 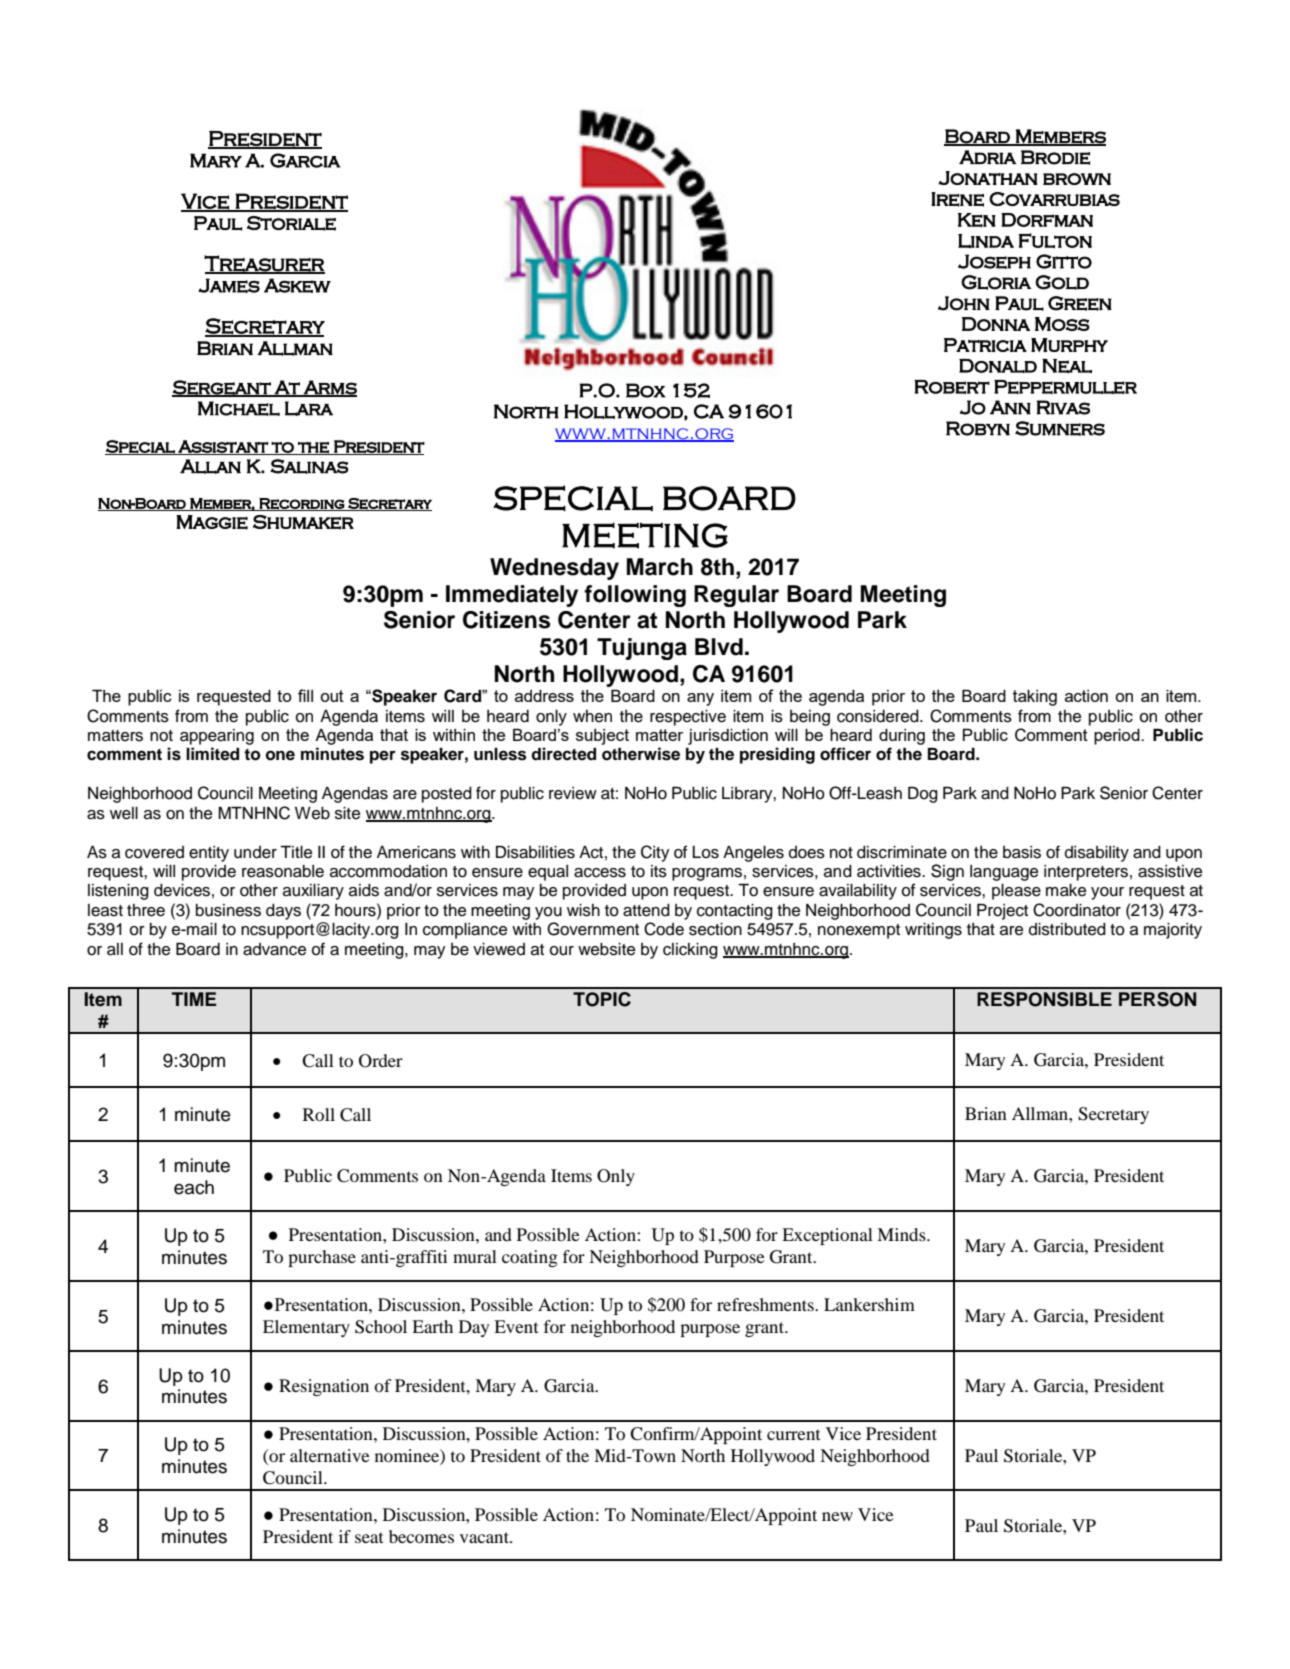 What do you see at coordinates (837, 1516) in the document?
I see `new` at bounding box center [837, 1516].
